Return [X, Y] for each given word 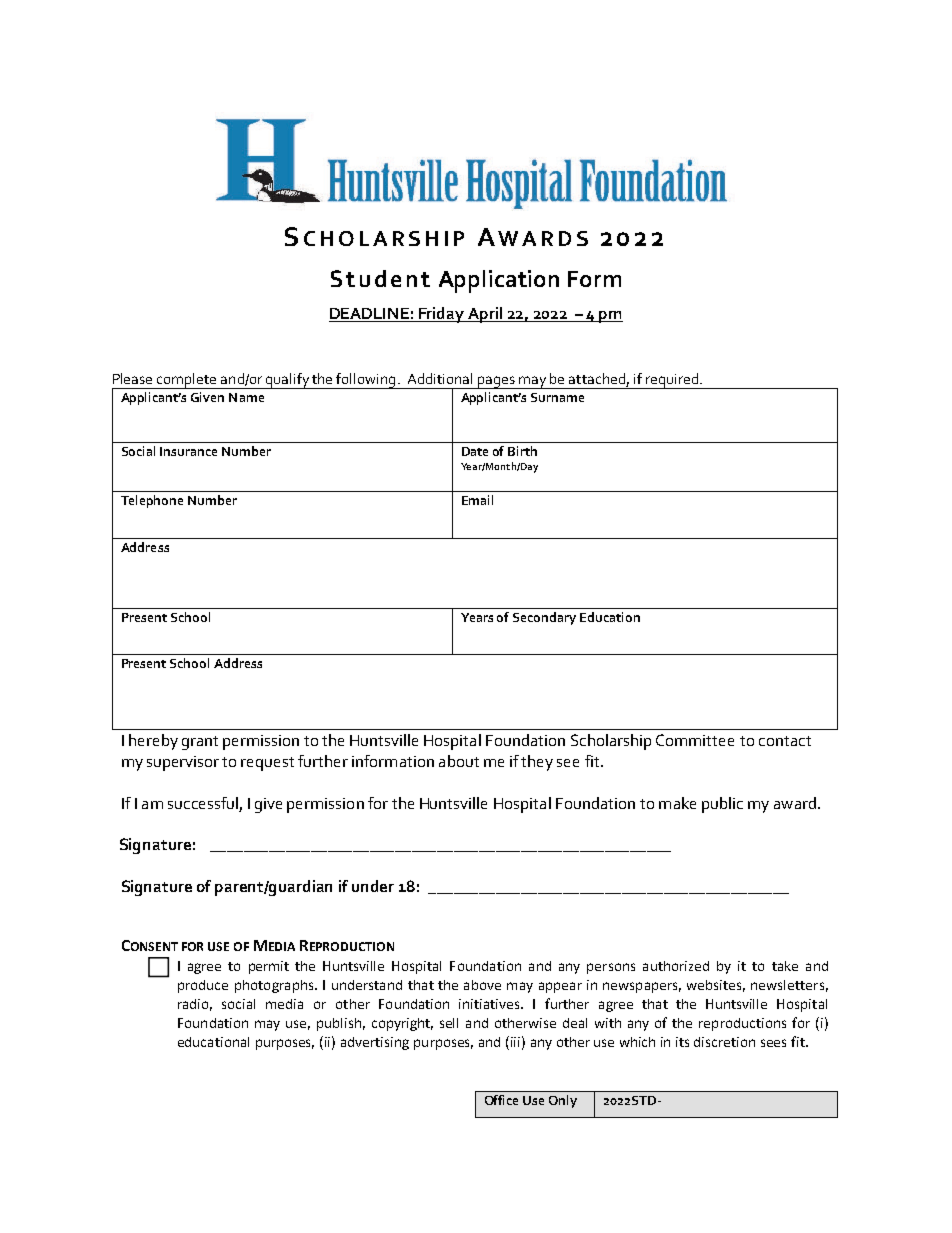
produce [203, 986]
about [459, 761]
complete [187, 381]
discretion [724, 1042]
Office [501, 1100]
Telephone [152, 501]
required [672, 381]
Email [477, 500]
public [722, 805]
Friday [442, 315]
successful [203, 803]
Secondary [544, 618]
